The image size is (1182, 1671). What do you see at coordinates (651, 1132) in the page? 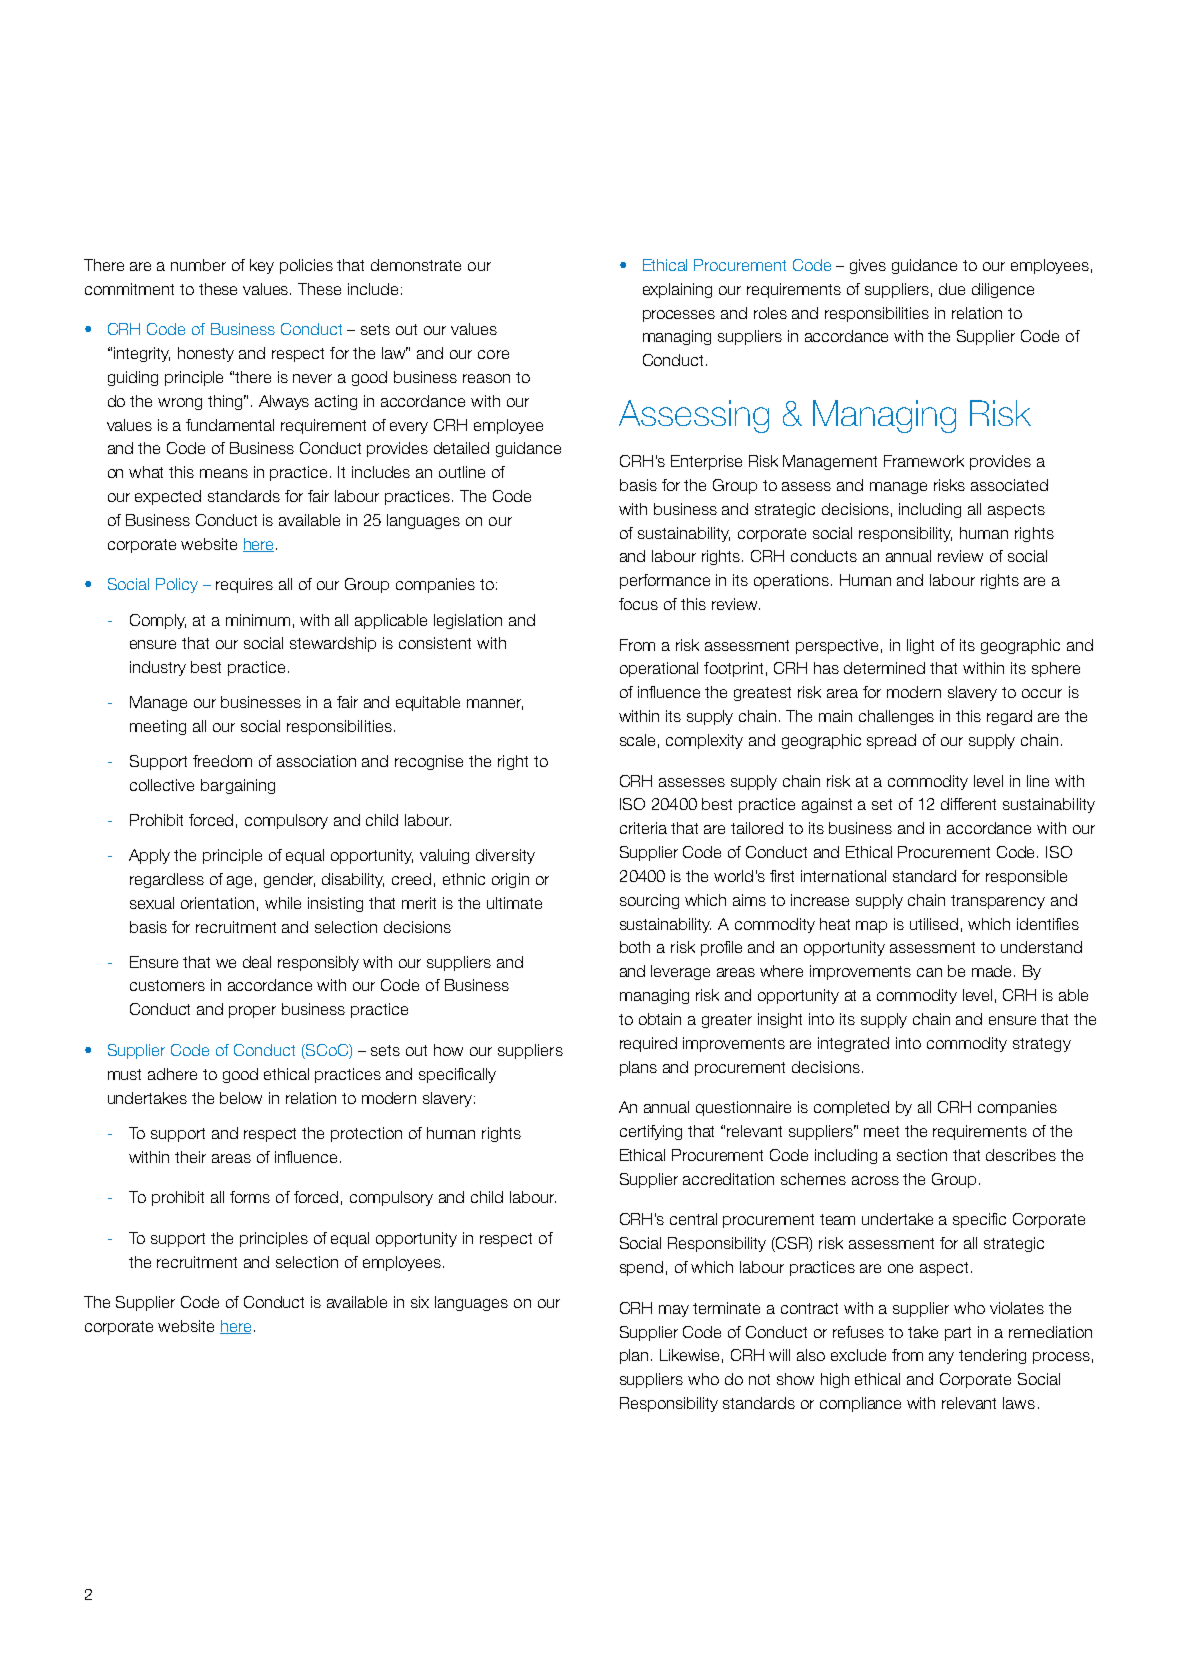
I see `certifying` at bounding box center [651, 1132].
